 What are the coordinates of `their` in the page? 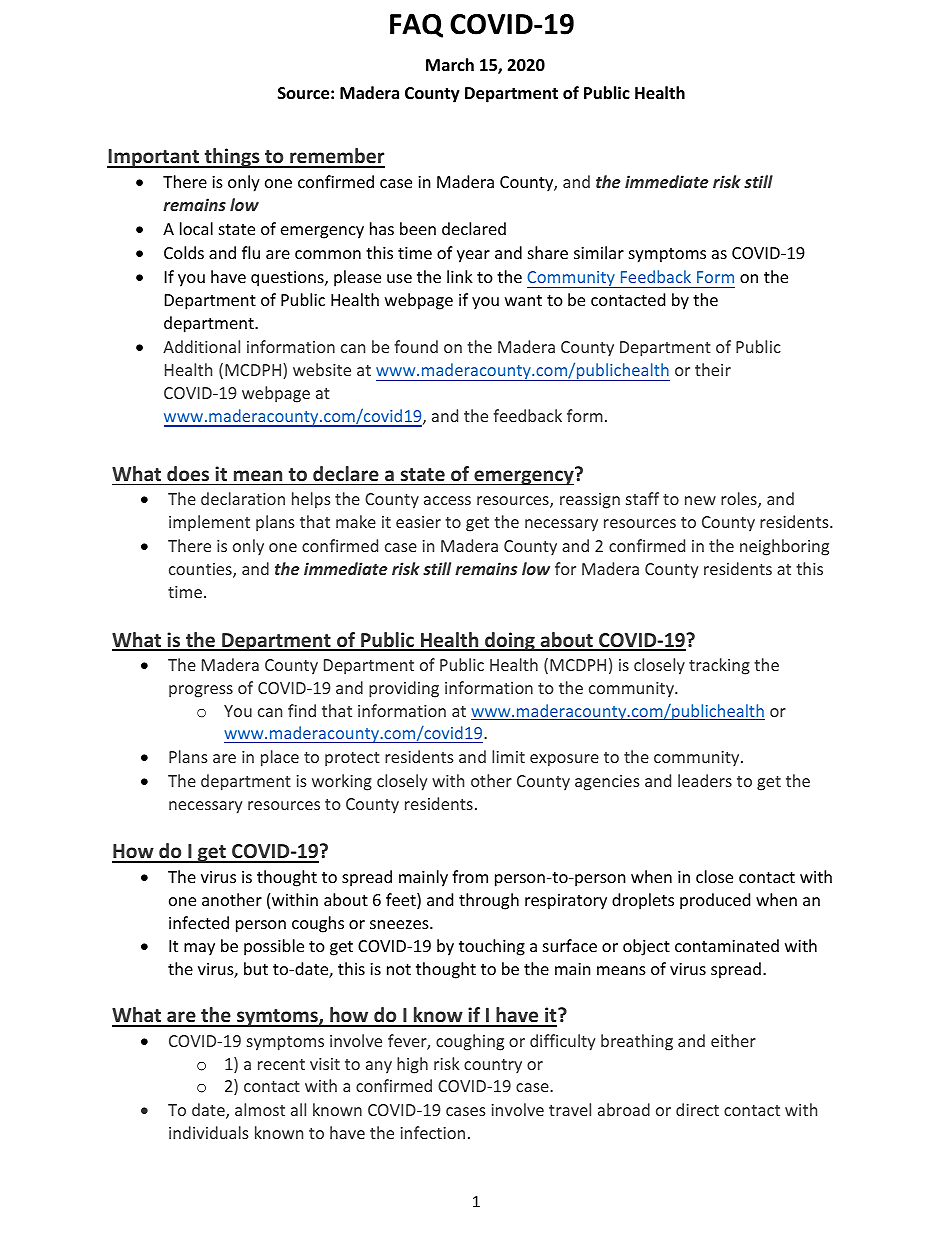 It's located at (713, 369).
